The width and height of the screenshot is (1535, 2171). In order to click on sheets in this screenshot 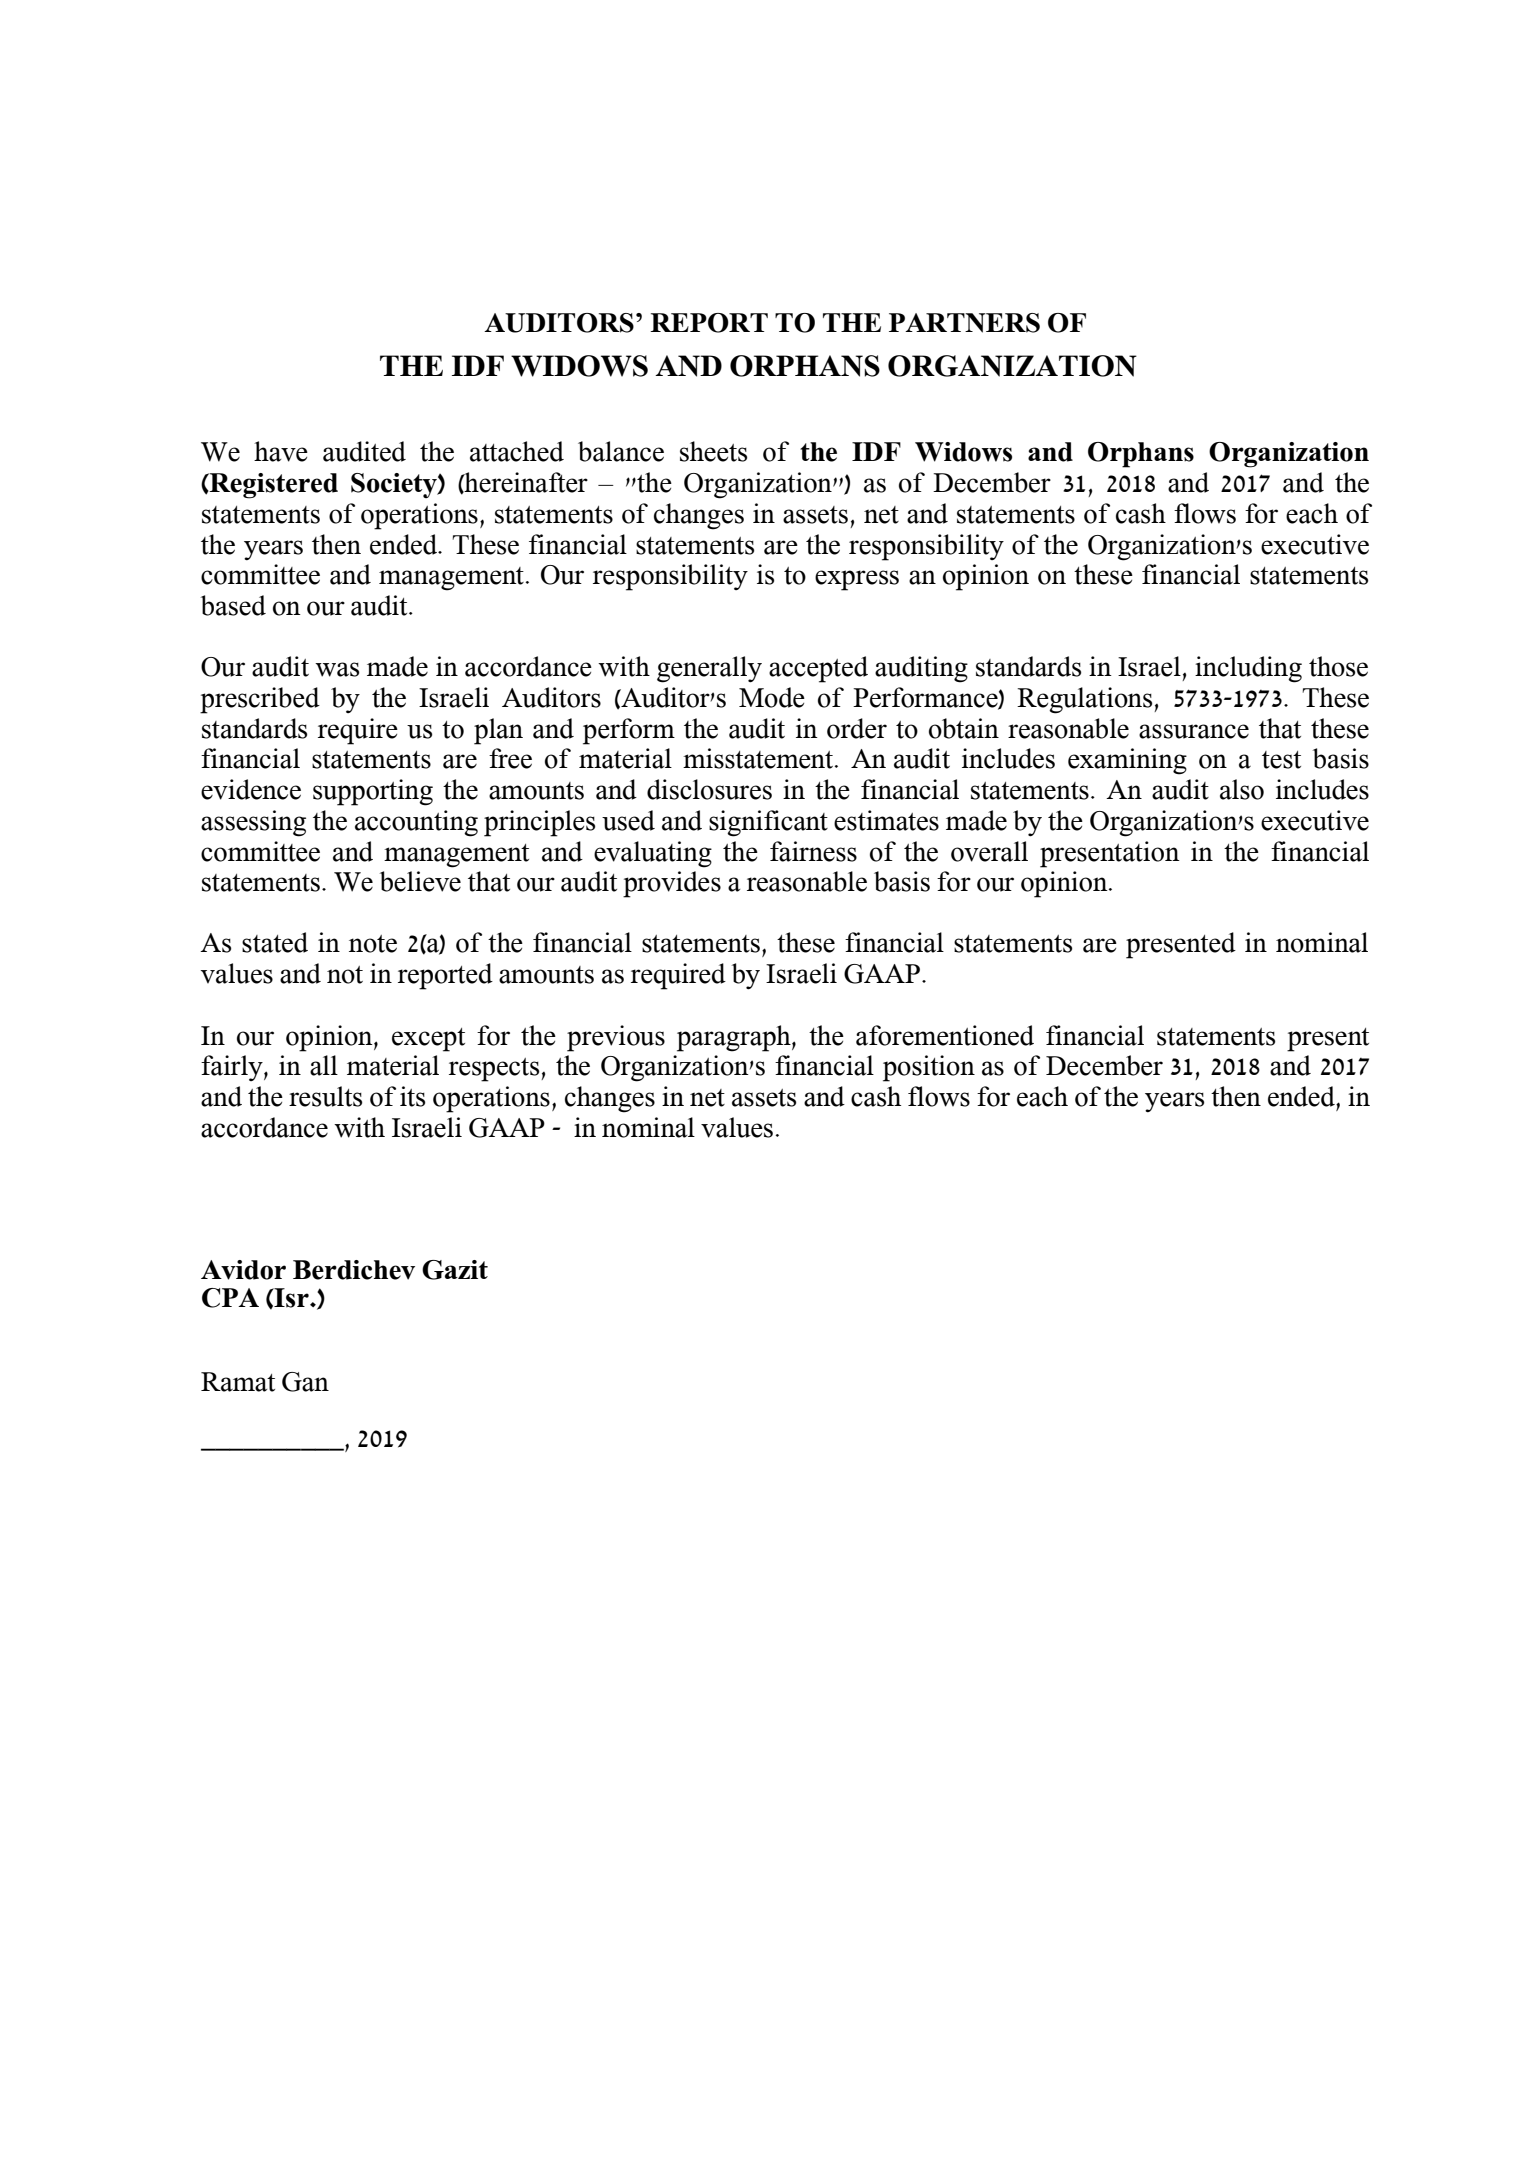, I will do `click(713, 451)`.
